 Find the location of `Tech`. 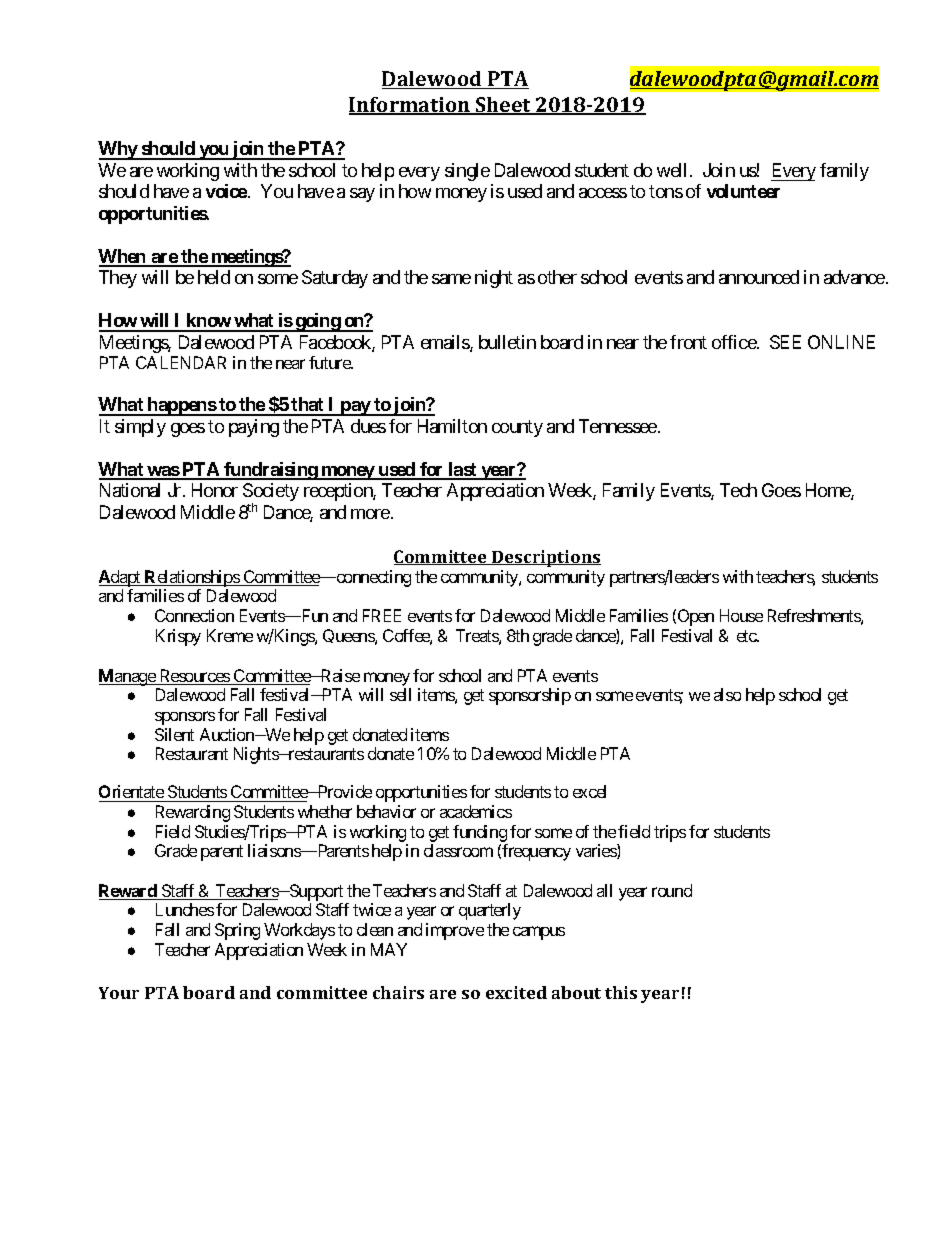

Tech is located at coordinates (738, 490).
